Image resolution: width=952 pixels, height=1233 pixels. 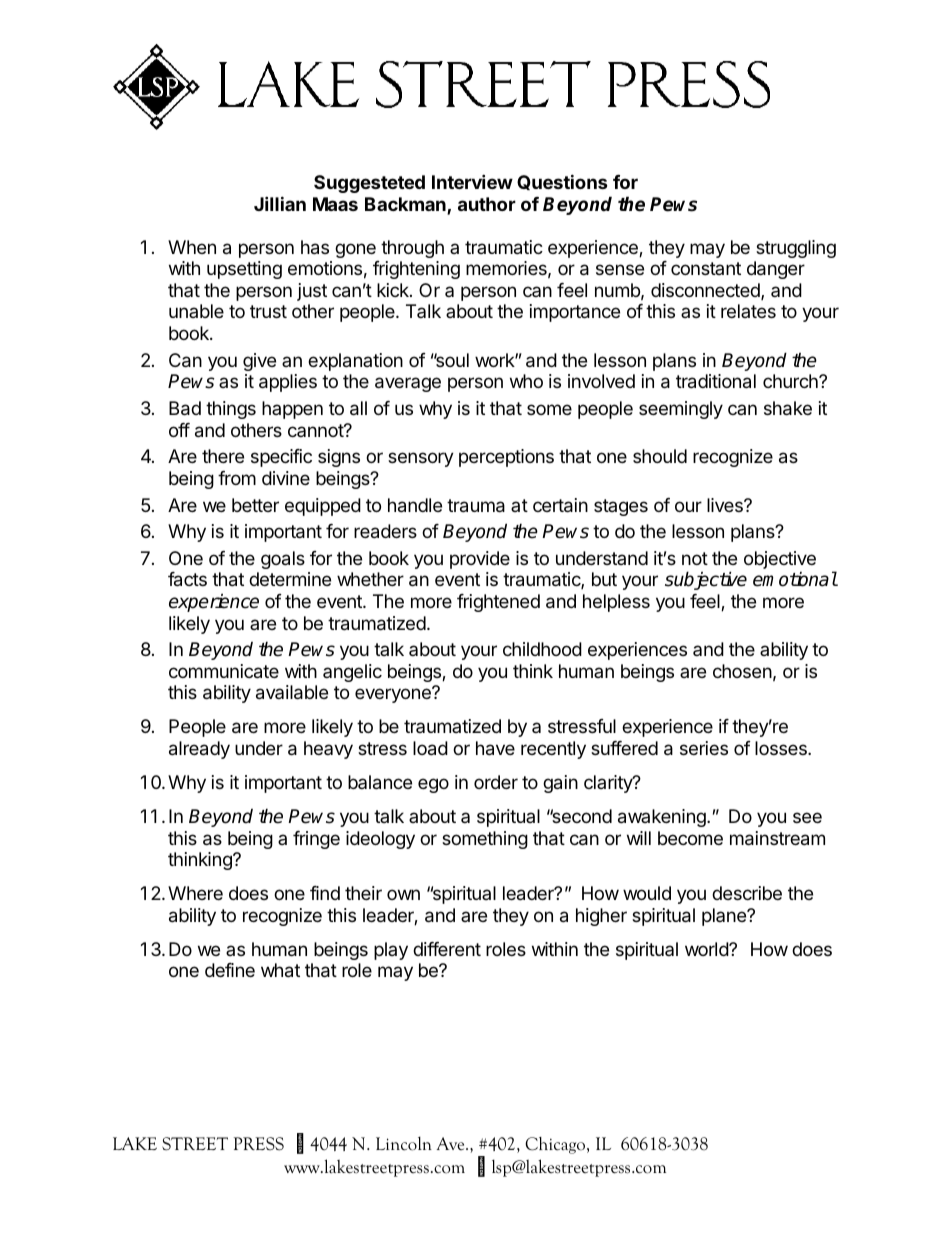 I want to click on seemingly, so click(x=681, y=410).
